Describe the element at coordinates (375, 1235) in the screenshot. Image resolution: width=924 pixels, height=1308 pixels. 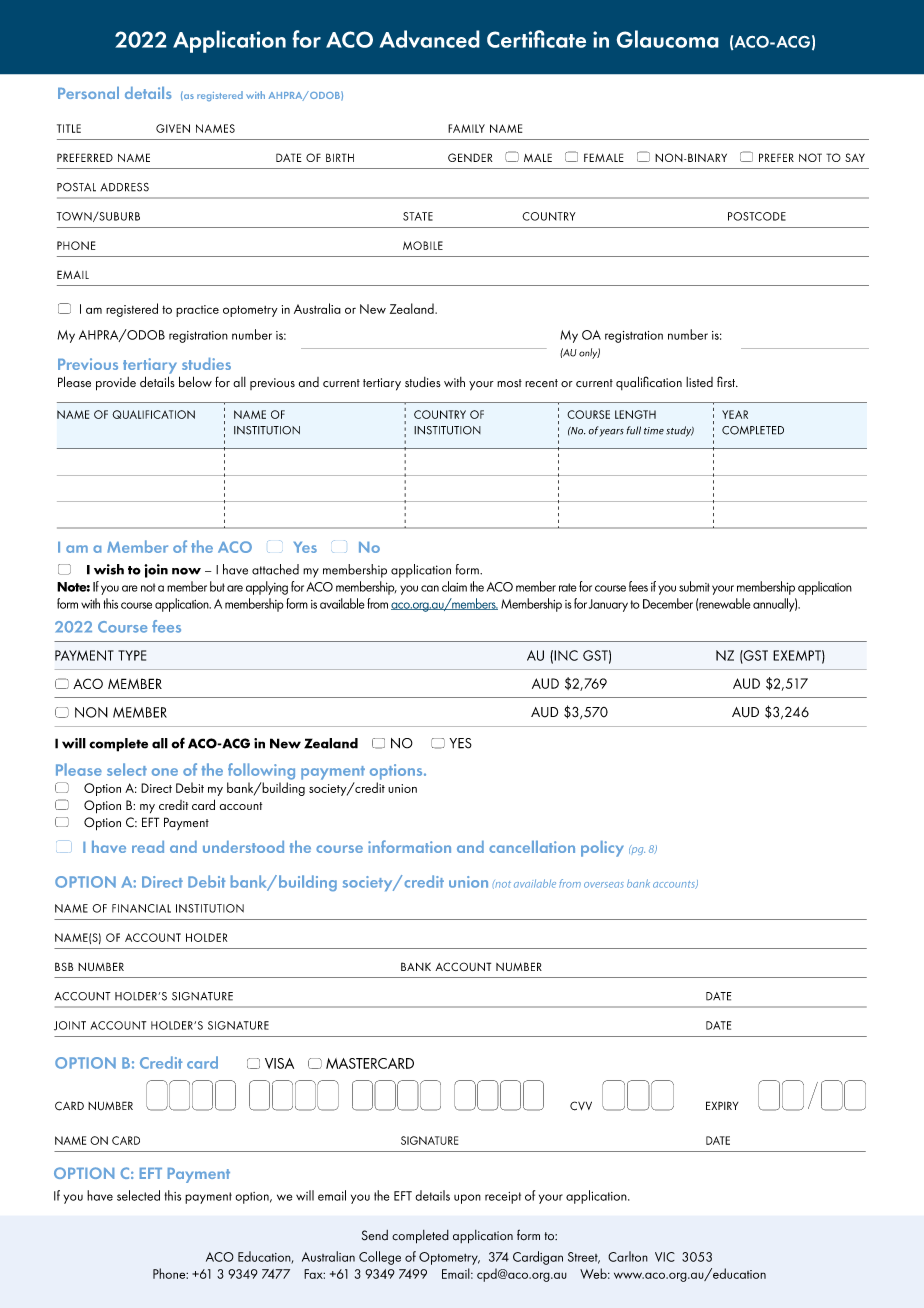
I see `Send` at that location.
